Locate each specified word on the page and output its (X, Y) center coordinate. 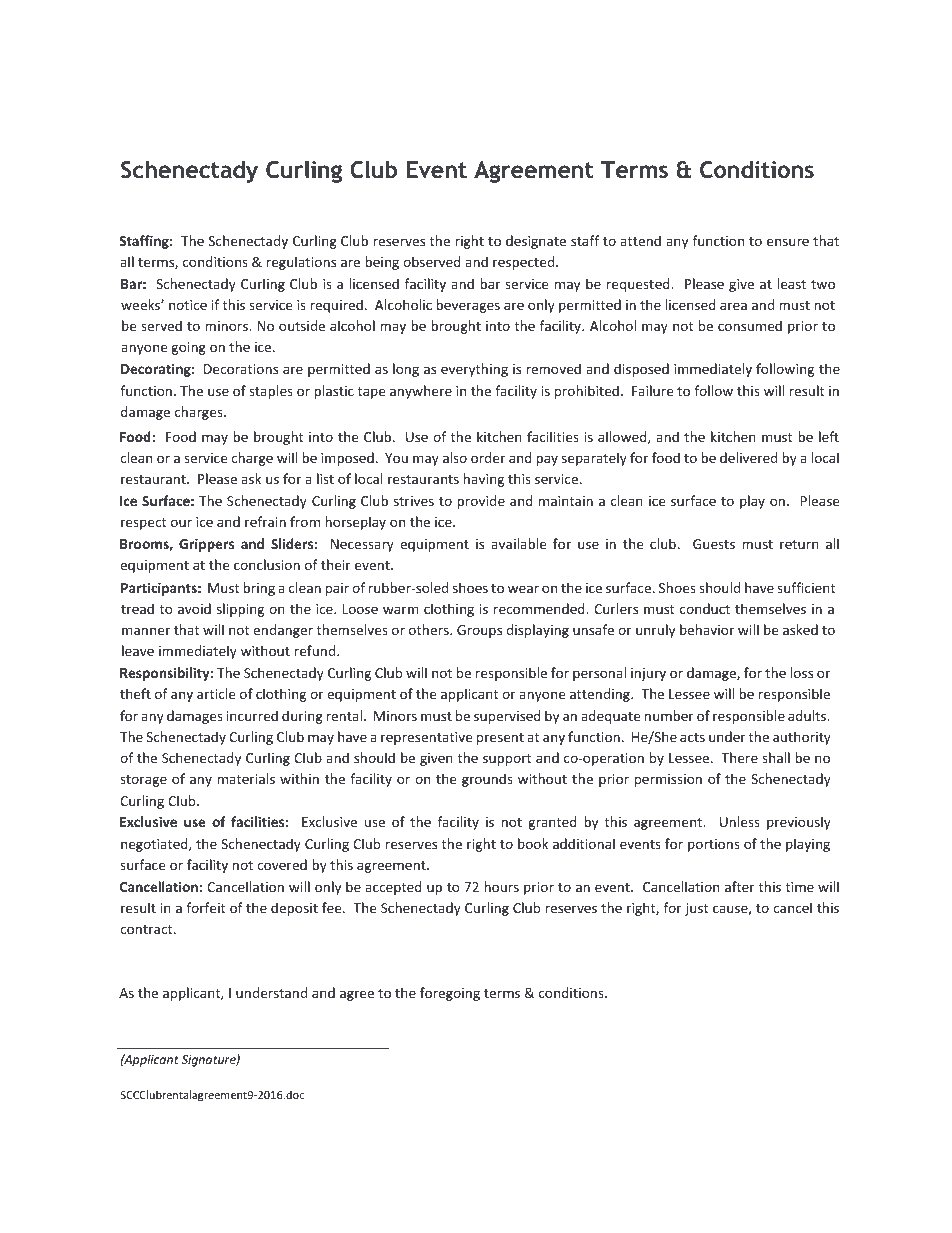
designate (536, 242)
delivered (748, 457)
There (739, 757)
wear (523, 589)
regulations (301, 263)
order (488, 457)
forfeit (205, 907)
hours (501, 886)
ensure (788, 242)
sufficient (806, 587)
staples (271, 392)
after (740, 886)
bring (259, 589)
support (507, 760)
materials (246, 778)
